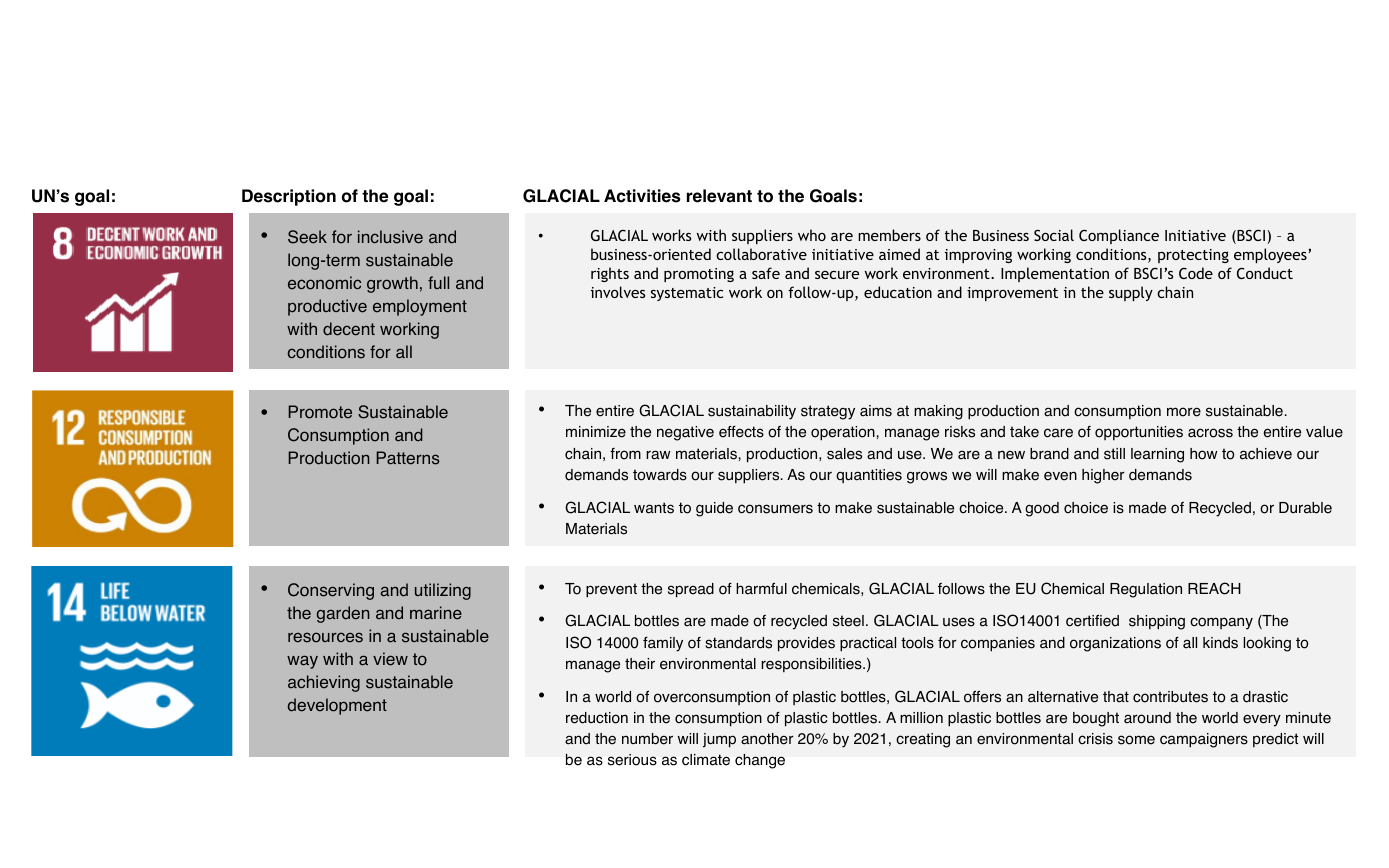 This screenshot has height=868, width=1389. Describe the element at coordinates (767, 739) in the screenshot. I see `another` at that location.
